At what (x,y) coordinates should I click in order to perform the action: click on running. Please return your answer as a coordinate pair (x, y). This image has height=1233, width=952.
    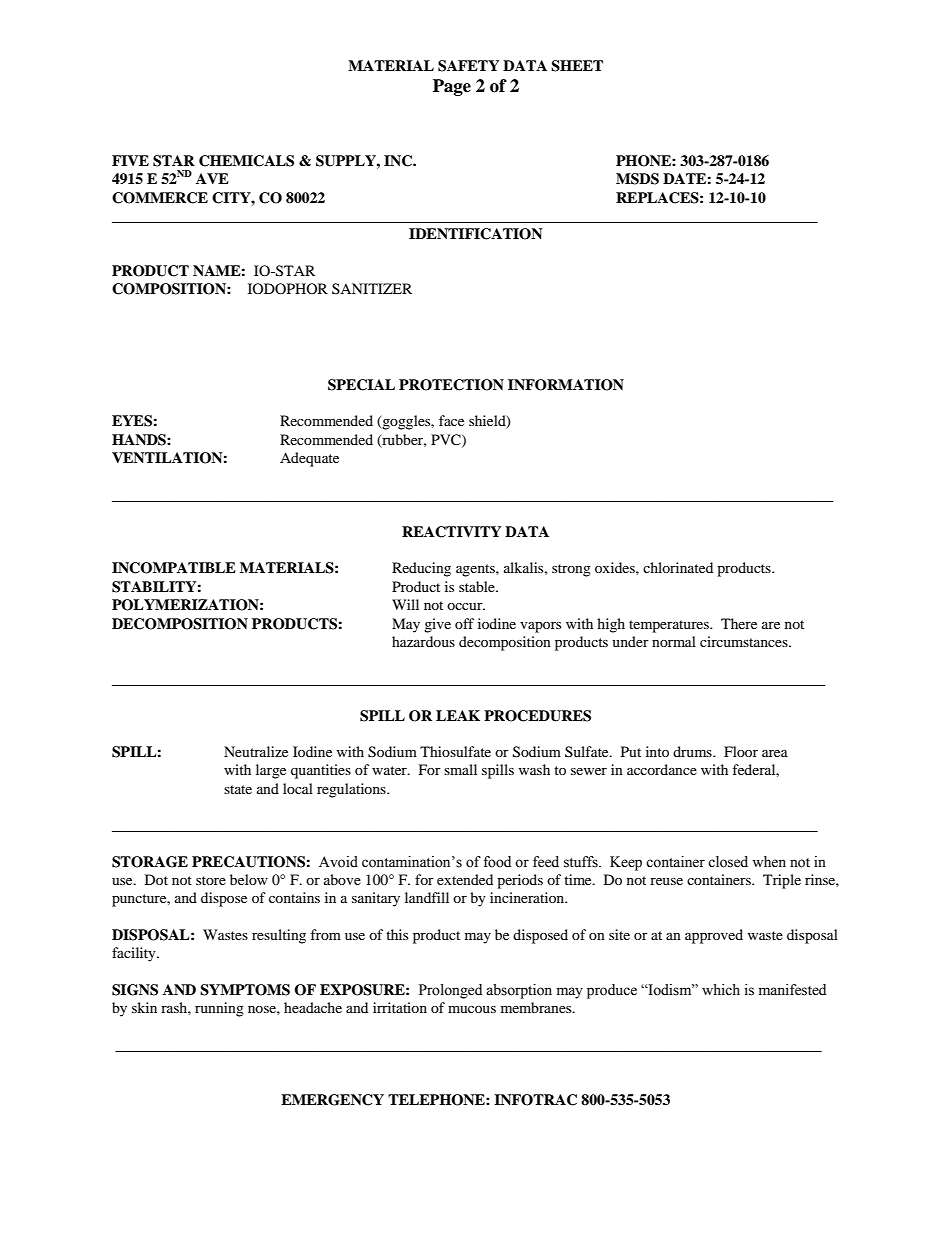
    Looking at the image, I should click on (219, 1009).
